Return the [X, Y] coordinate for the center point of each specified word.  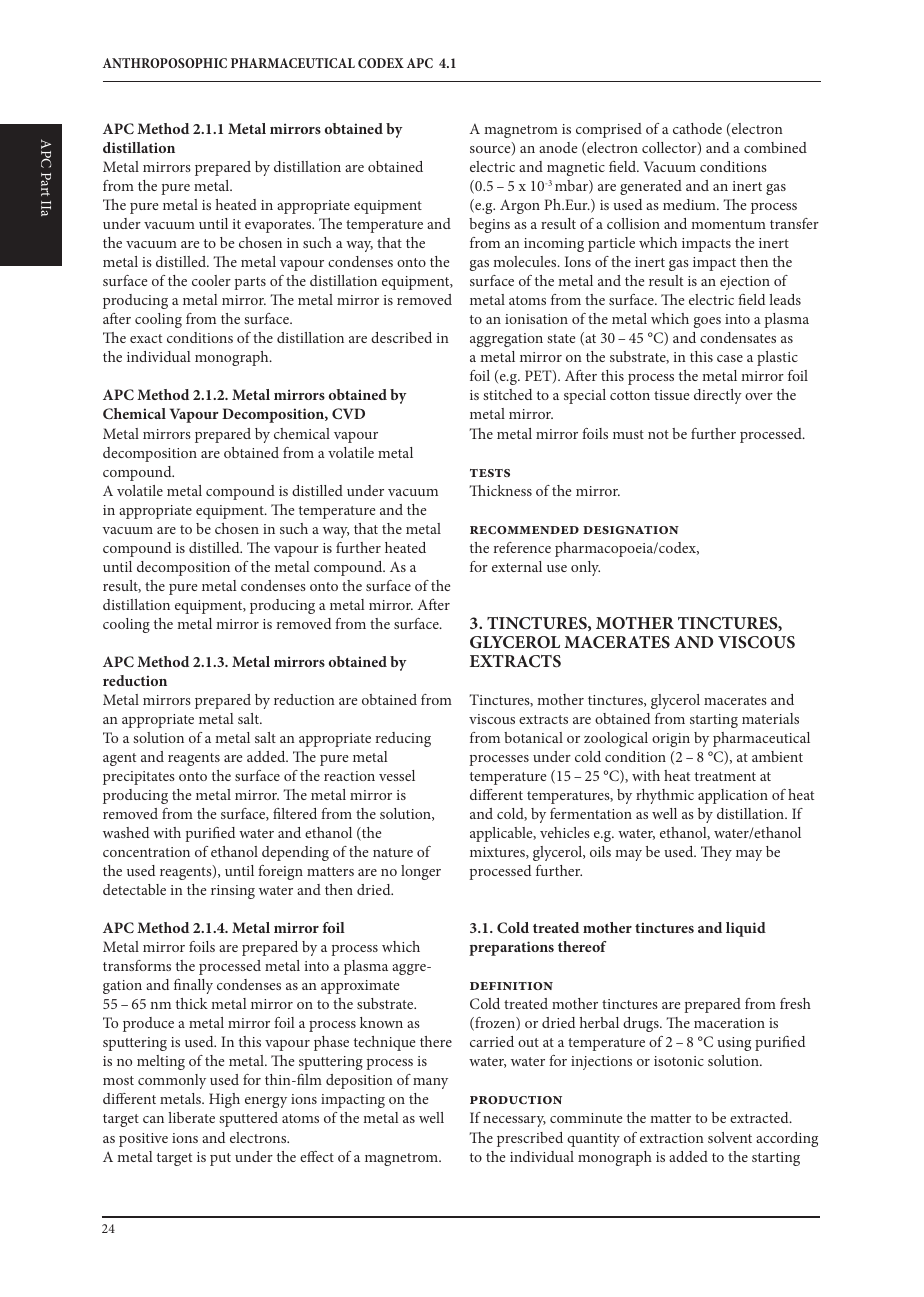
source [491, 151]
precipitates [139, 778]
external [517, 566]
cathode [697, 128]
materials [770, 718]
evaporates [279, 226]
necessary [514, 1121]
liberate [191, 1117]
